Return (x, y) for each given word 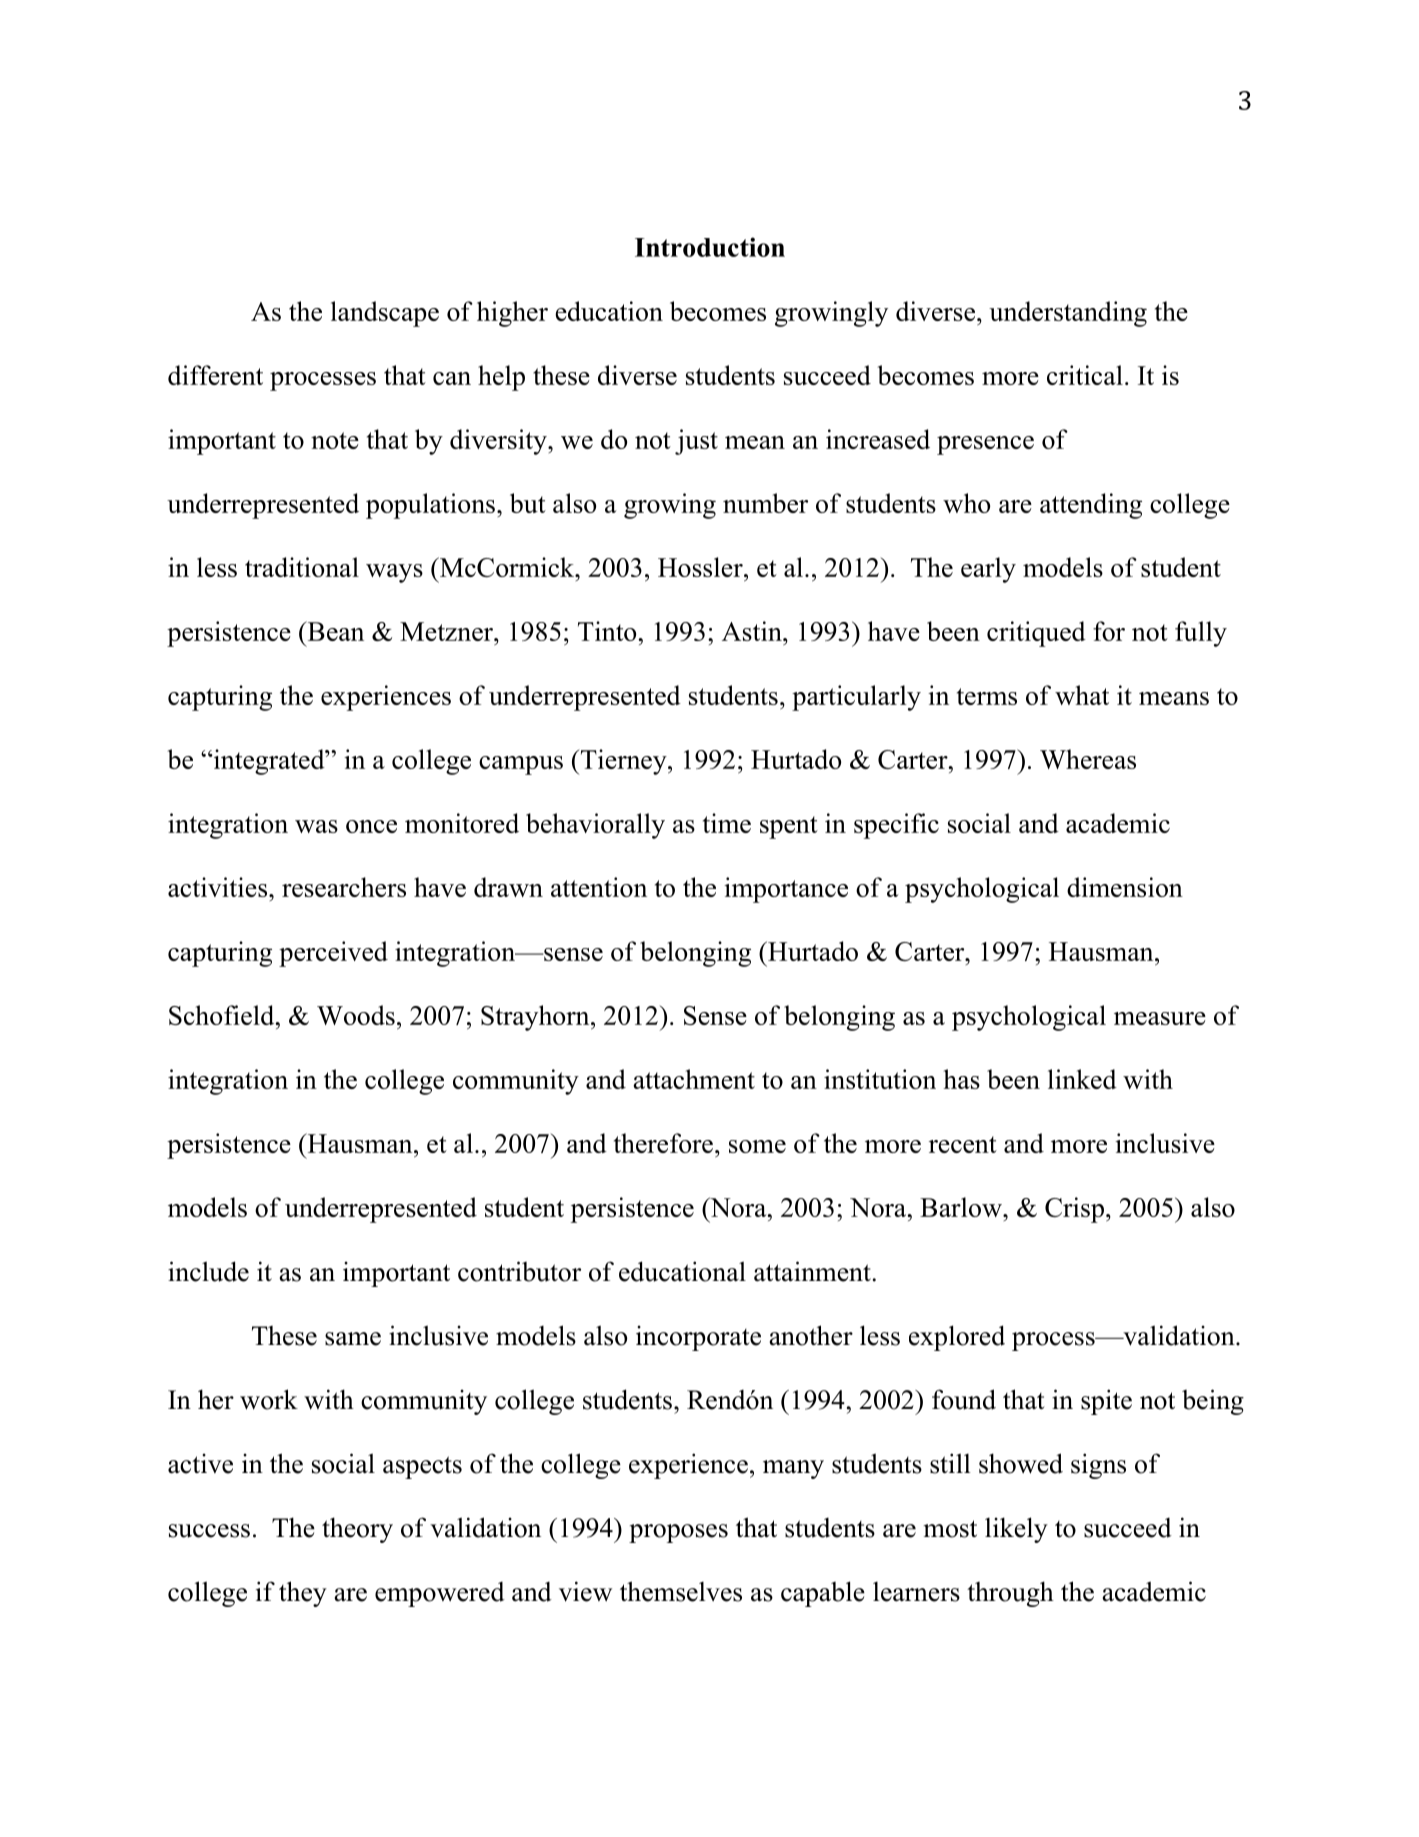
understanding (1068, 314)
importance (786, 890)
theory (357, 1530)
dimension (1125, 887)
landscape (385, 314)
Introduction (710, 247)
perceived (333, 954)
